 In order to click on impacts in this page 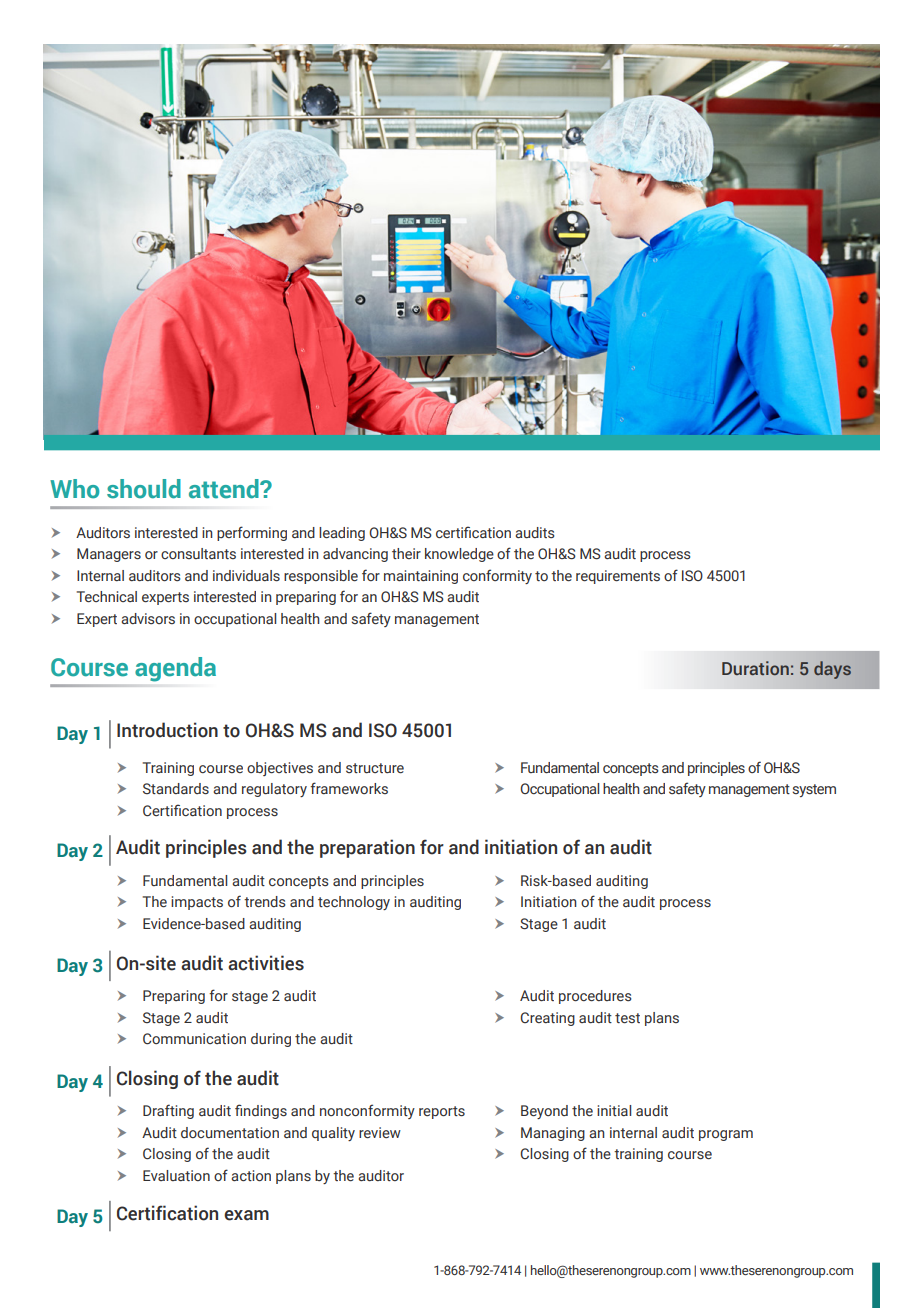, I will do `click(197, 903)`.
